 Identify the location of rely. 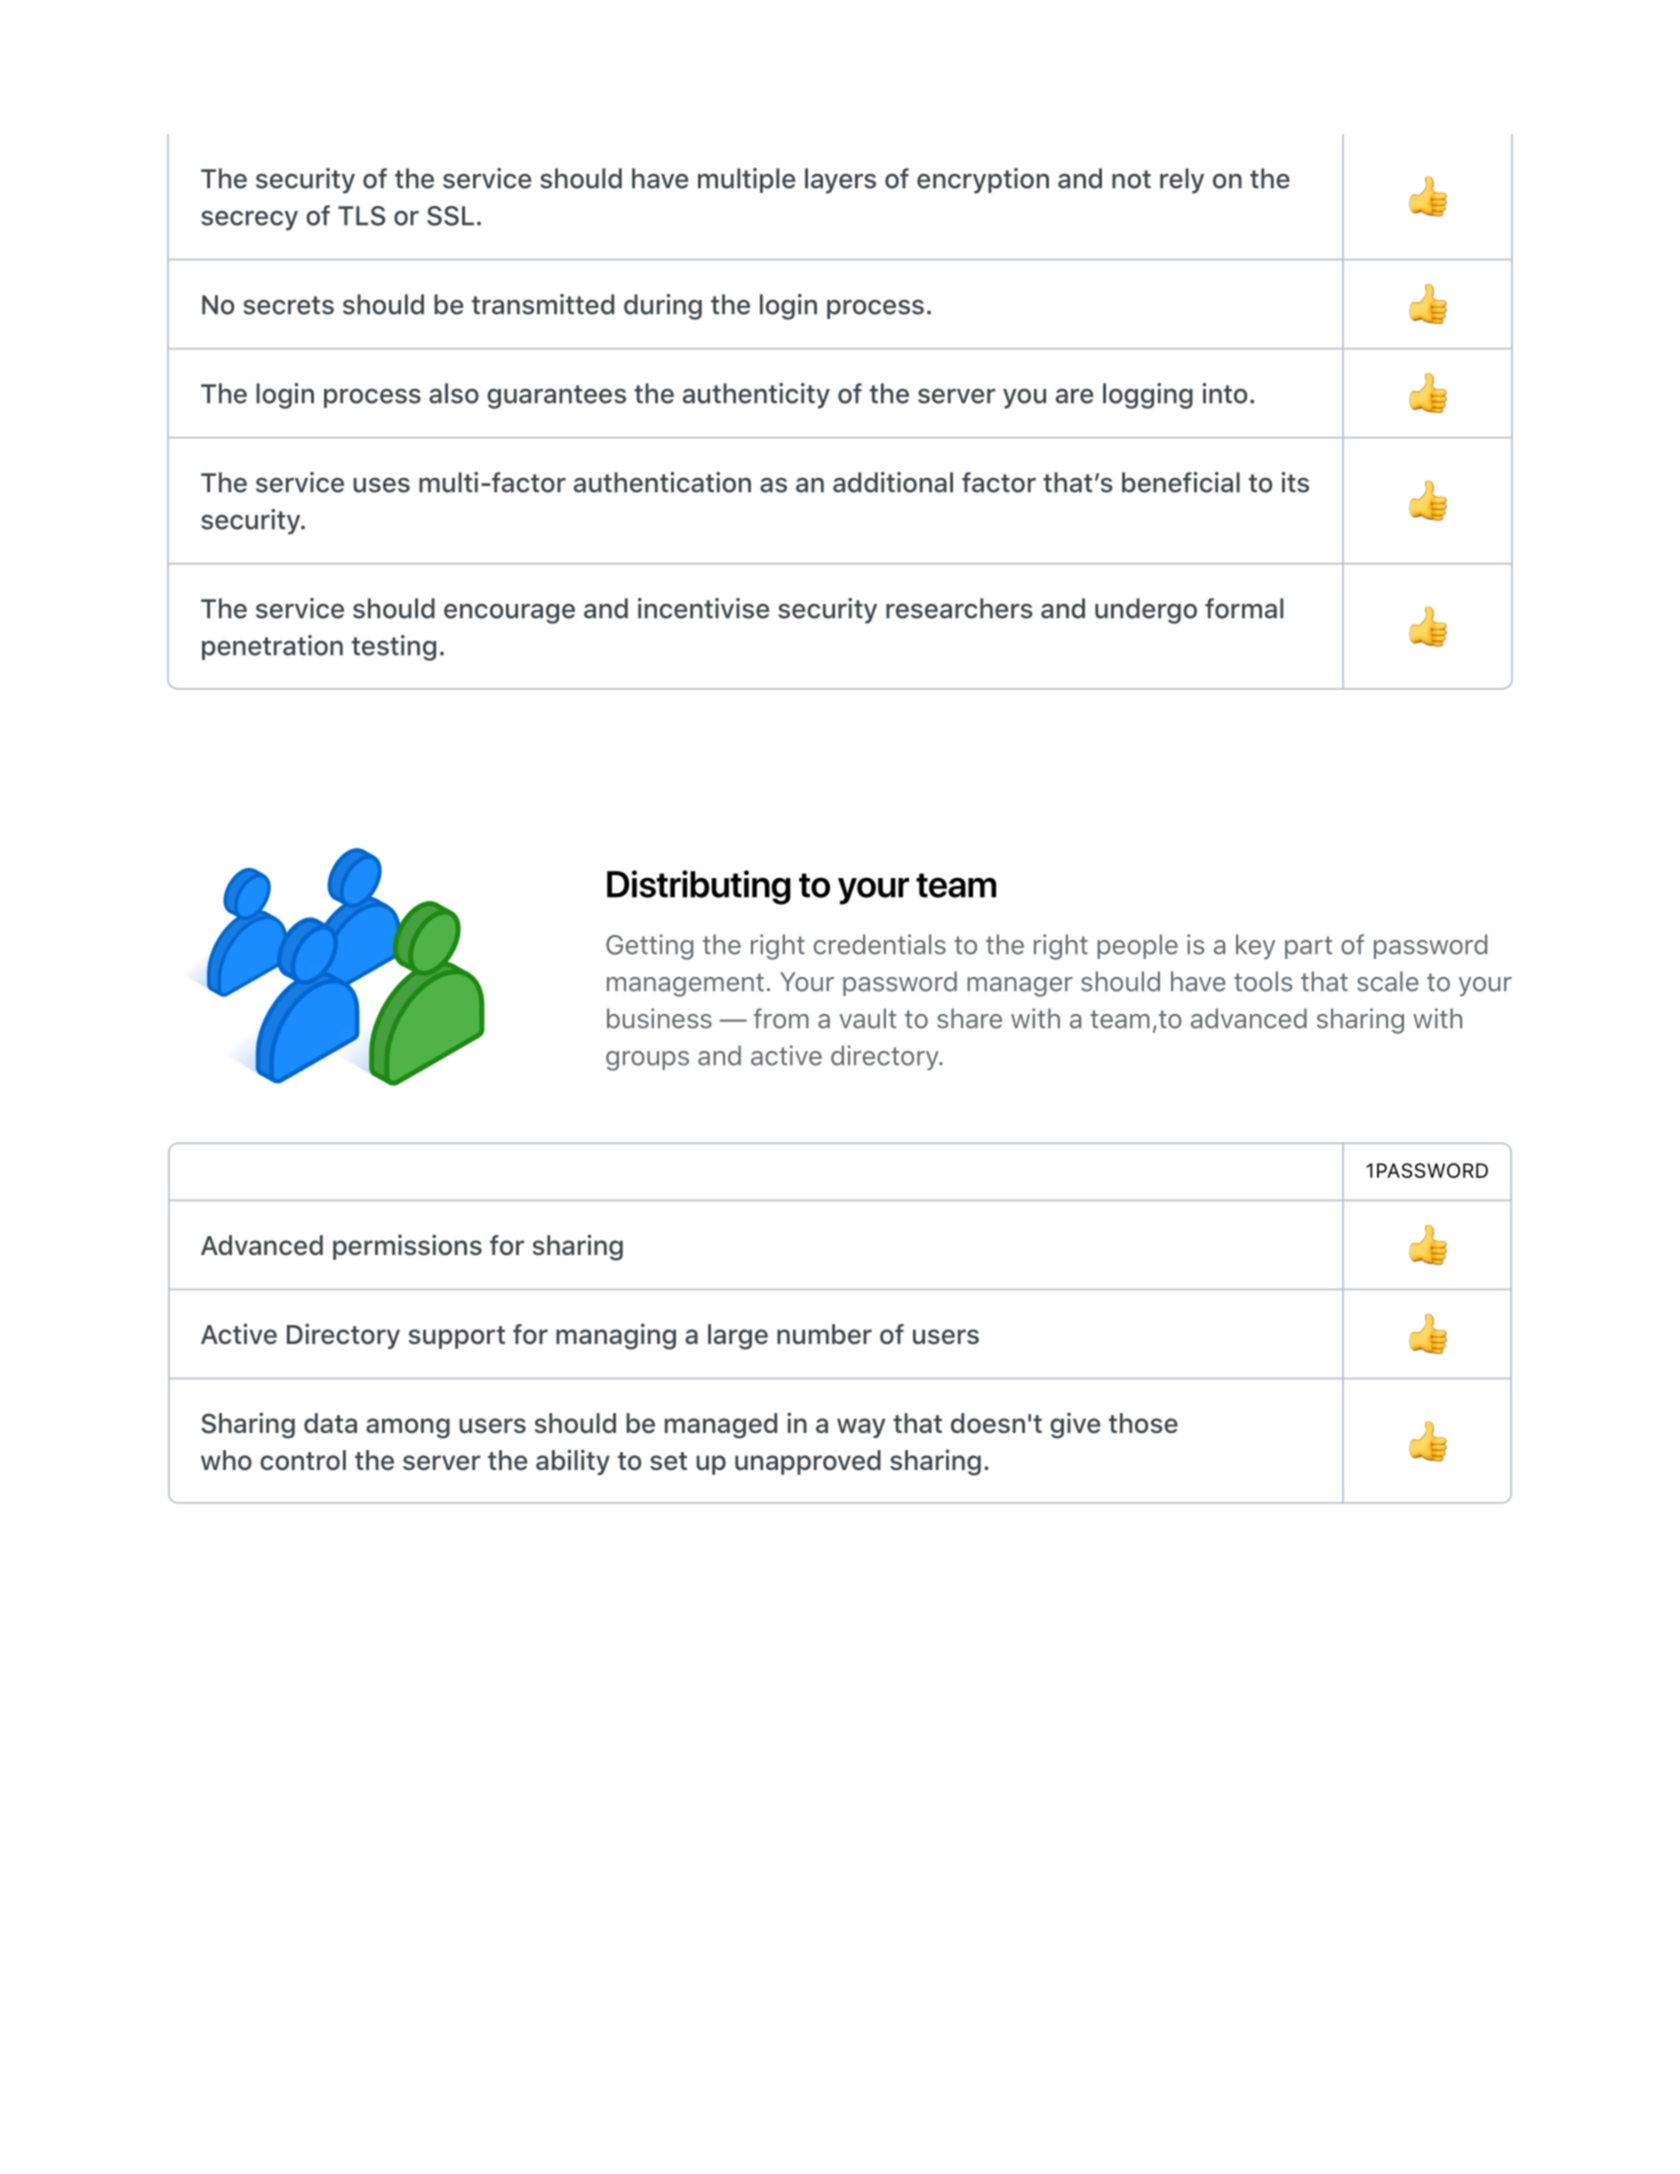
(1182, 181).
